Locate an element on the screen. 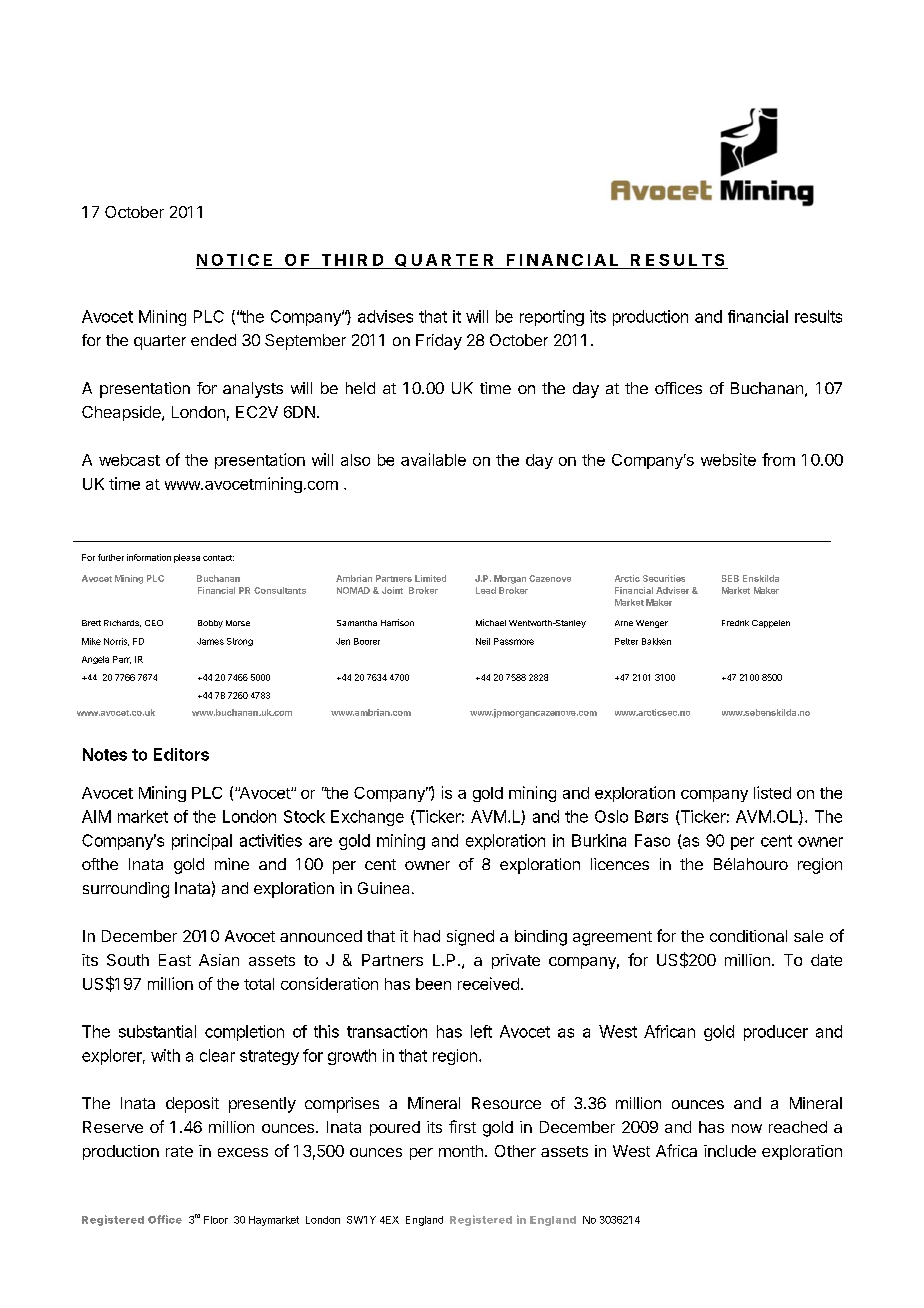 The width and height of the screenshot is (924, 1308). compl is located at coordinates (226, 1033).
